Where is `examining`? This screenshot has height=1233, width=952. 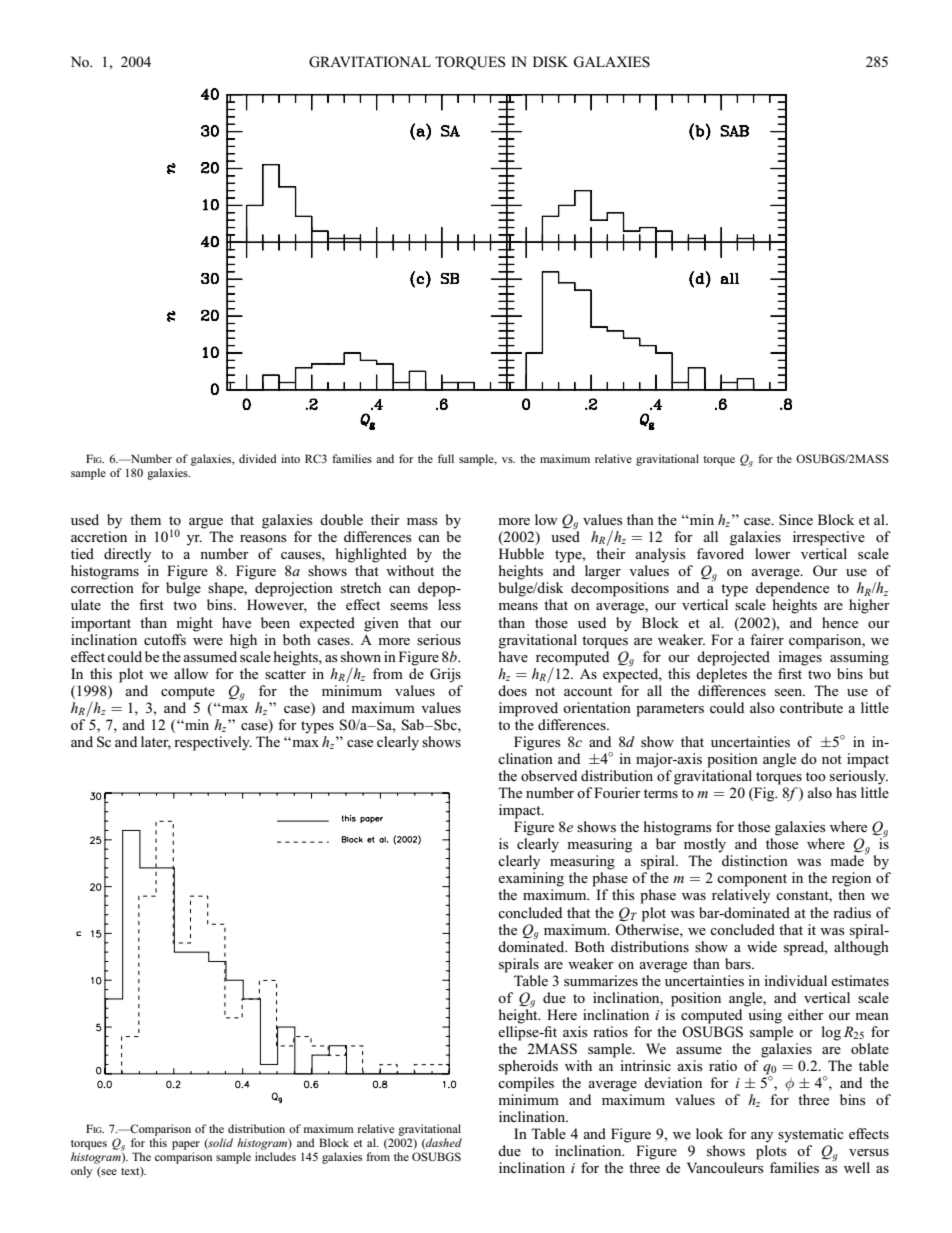
examining is located at coordinates (531, 879).
